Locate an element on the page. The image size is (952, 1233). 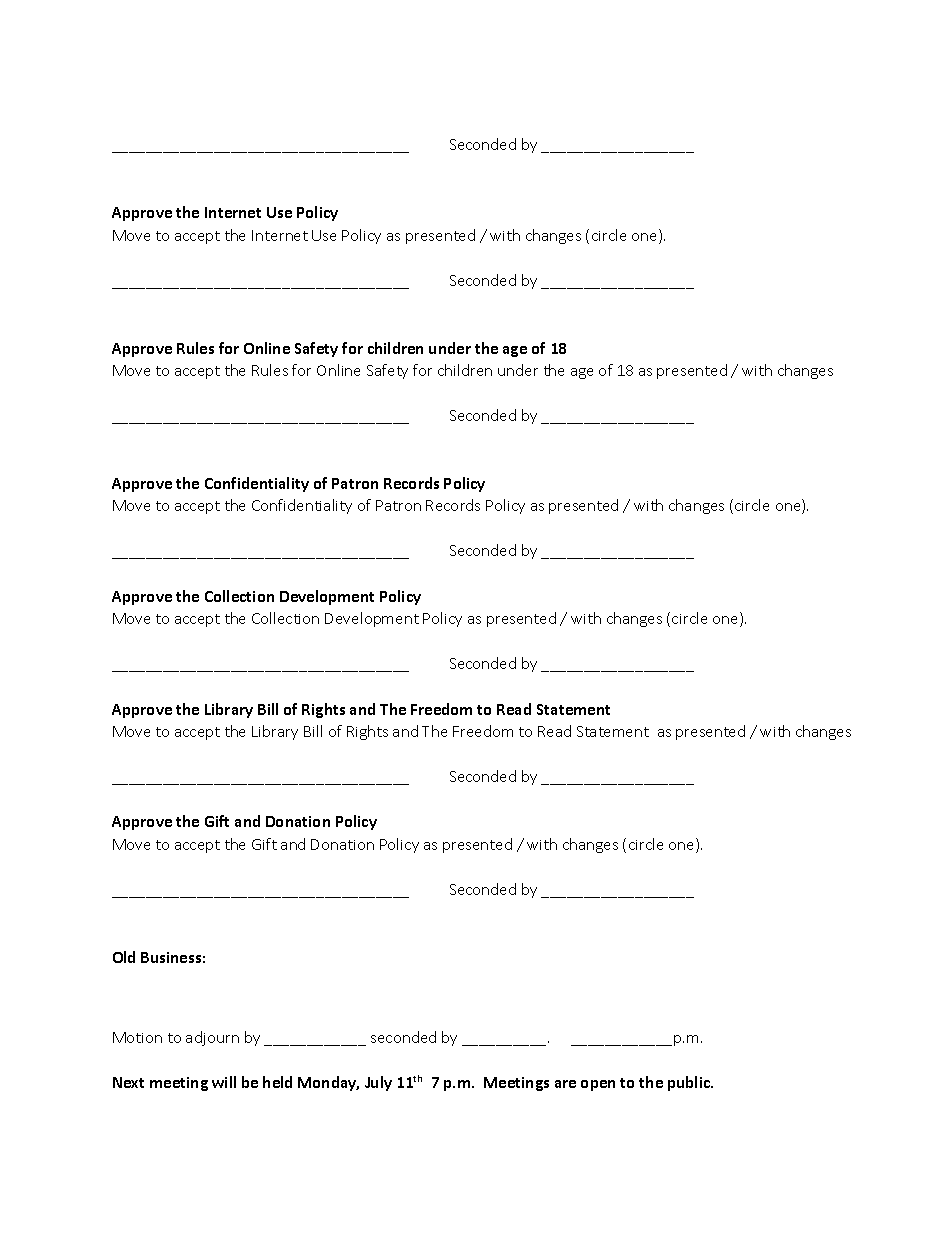
Next is located at coordinates (128, 1082).
